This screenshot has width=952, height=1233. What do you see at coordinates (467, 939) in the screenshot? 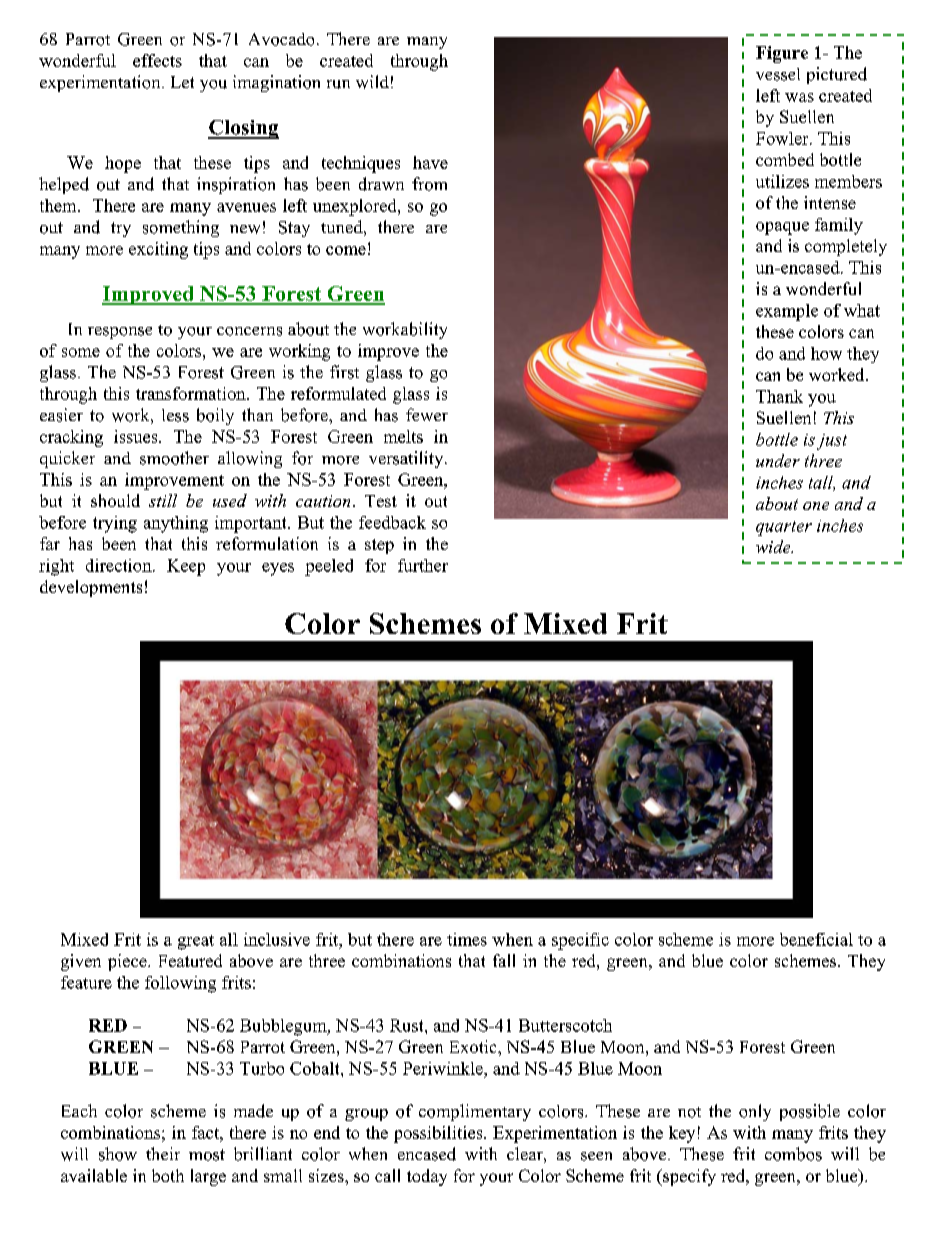
I see `times` at bounding box center [467, 939].
